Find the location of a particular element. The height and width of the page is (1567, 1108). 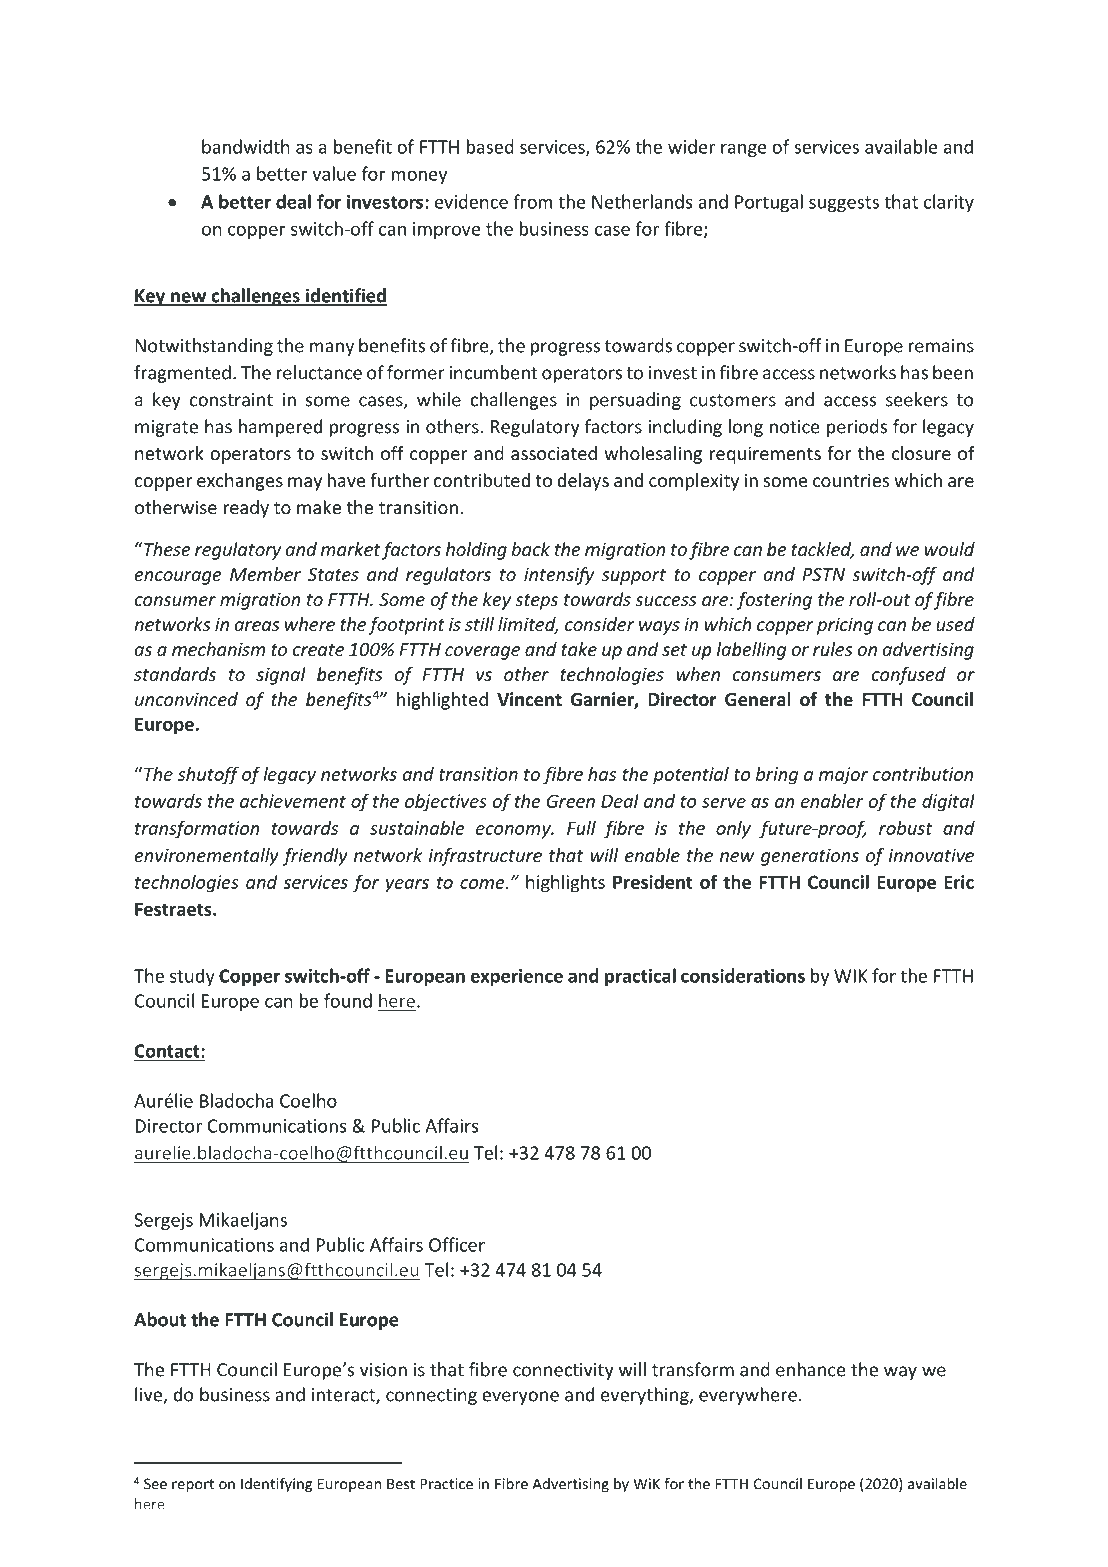

suggests is located at coordinates (844, 204).
